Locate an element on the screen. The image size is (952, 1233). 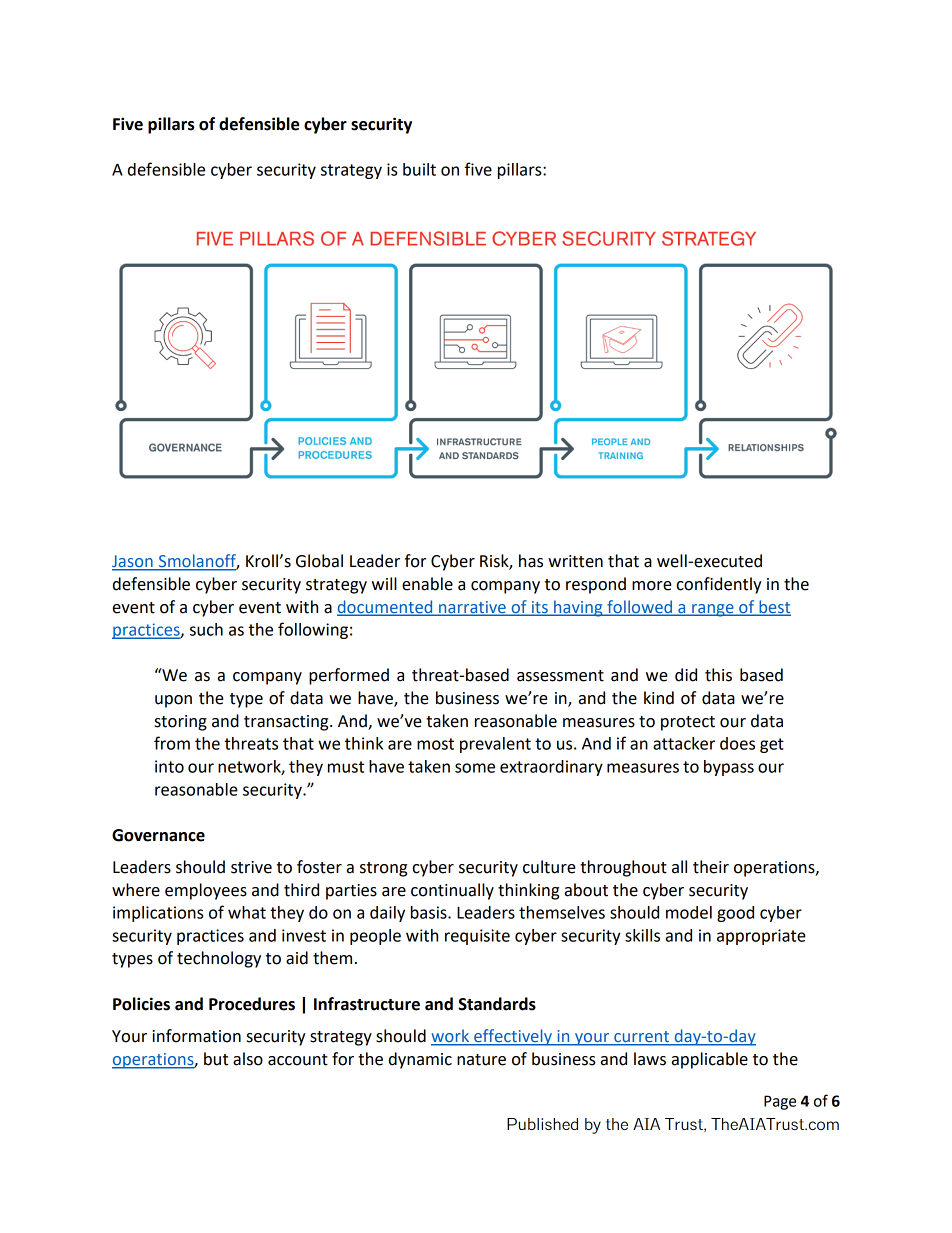
applicable is located at coordinates (710, 1060).
